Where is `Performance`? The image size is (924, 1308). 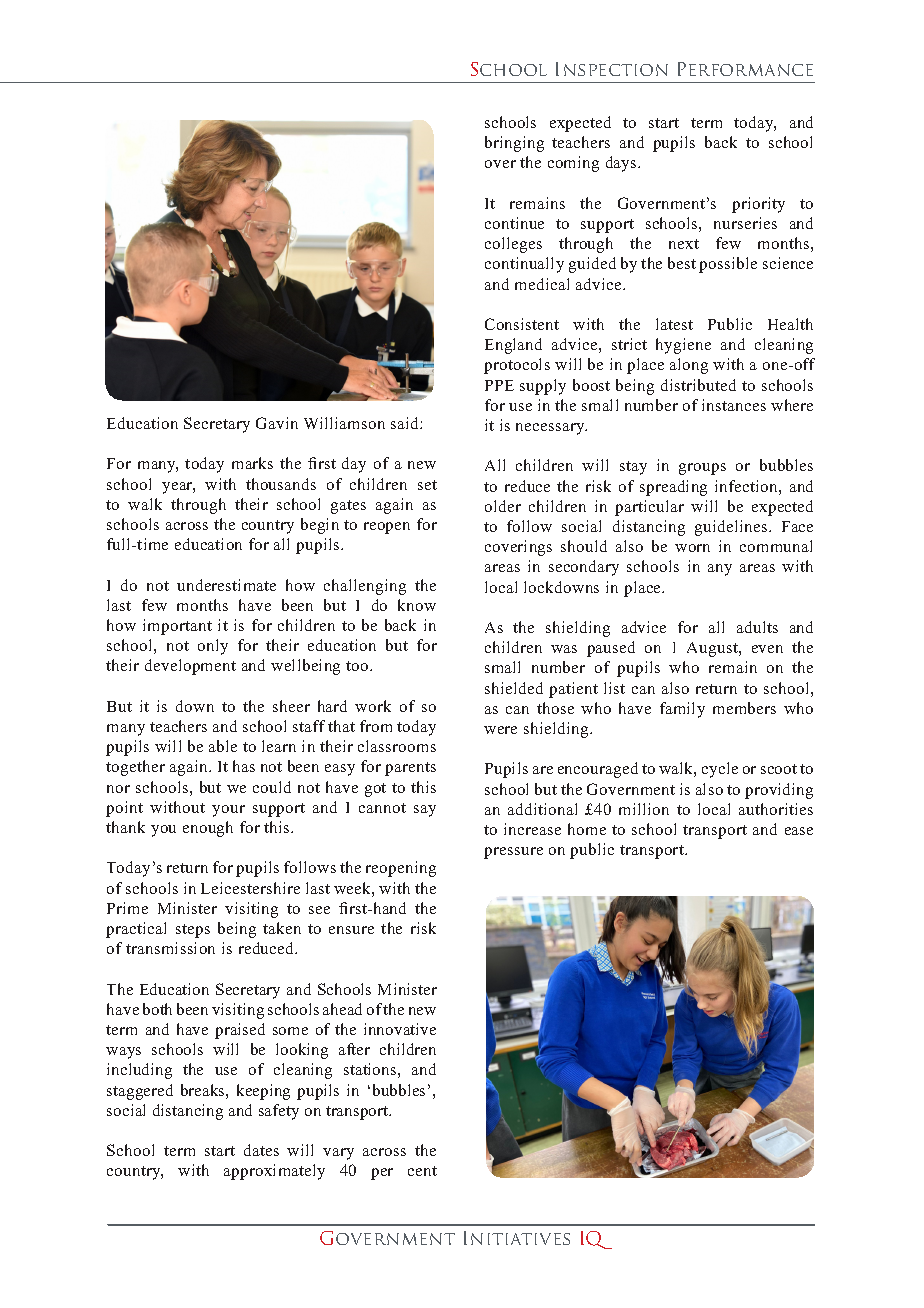
Performance is located at coordinates (745, 69).
